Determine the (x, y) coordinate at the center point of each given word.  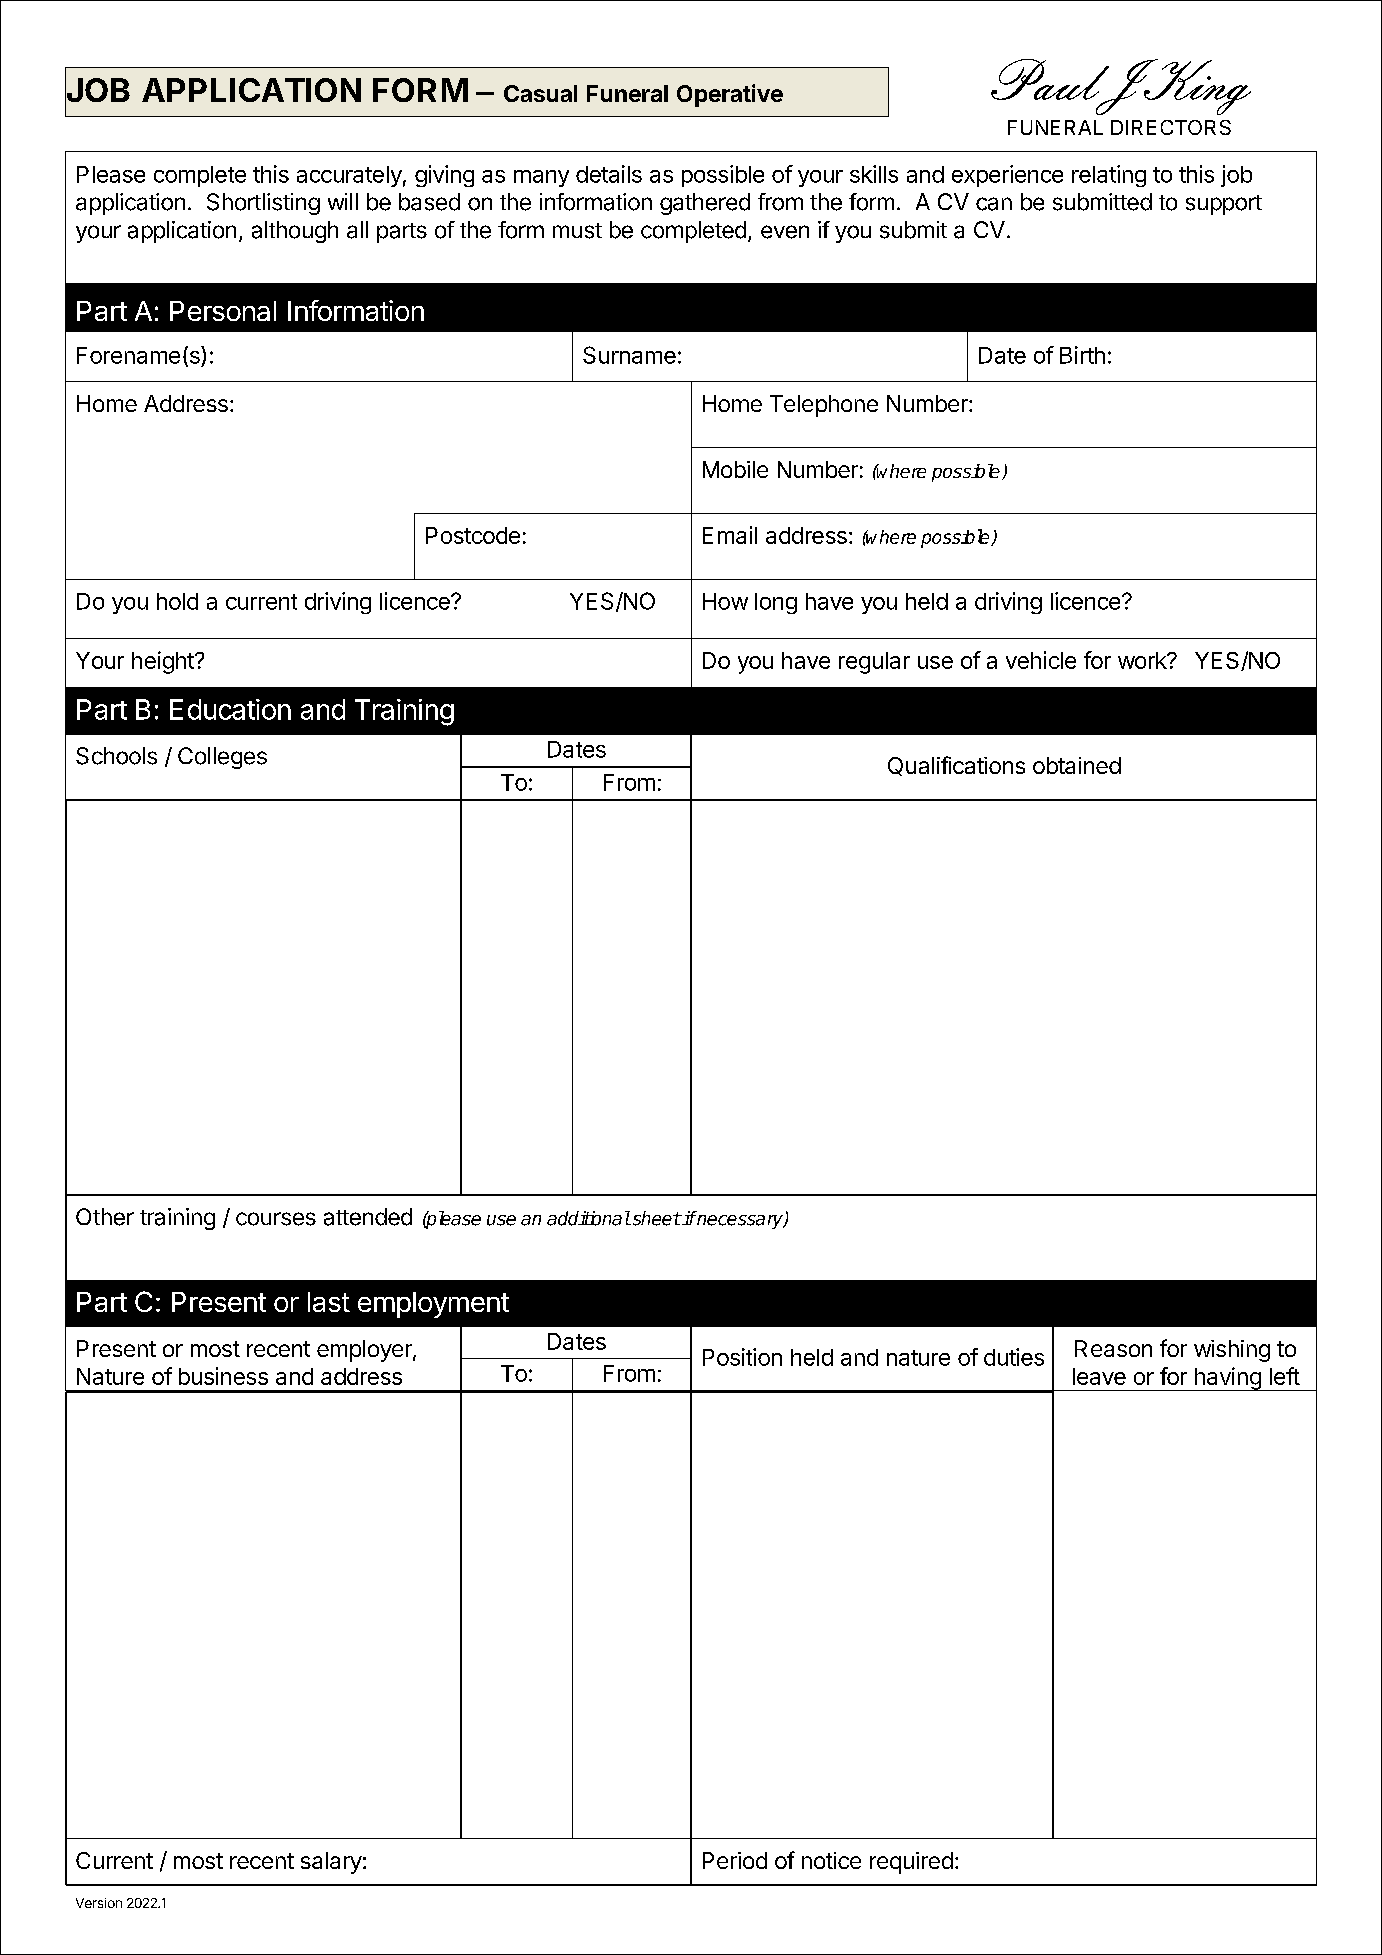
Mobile (735, 469)
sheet (655, 1218)
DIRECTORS (1171, 127)
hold (177, 601)
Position (742, 1357)
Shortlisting (263, 204)
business (223, 1376)
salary (331, 1863)
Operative (730, 95)
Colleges (222, 758)
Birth (1082, 355)
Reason (1113, 1348)
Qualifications (956, 766)
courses (276, 1219)
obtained (1077, 765)
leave (1099, 1376)
